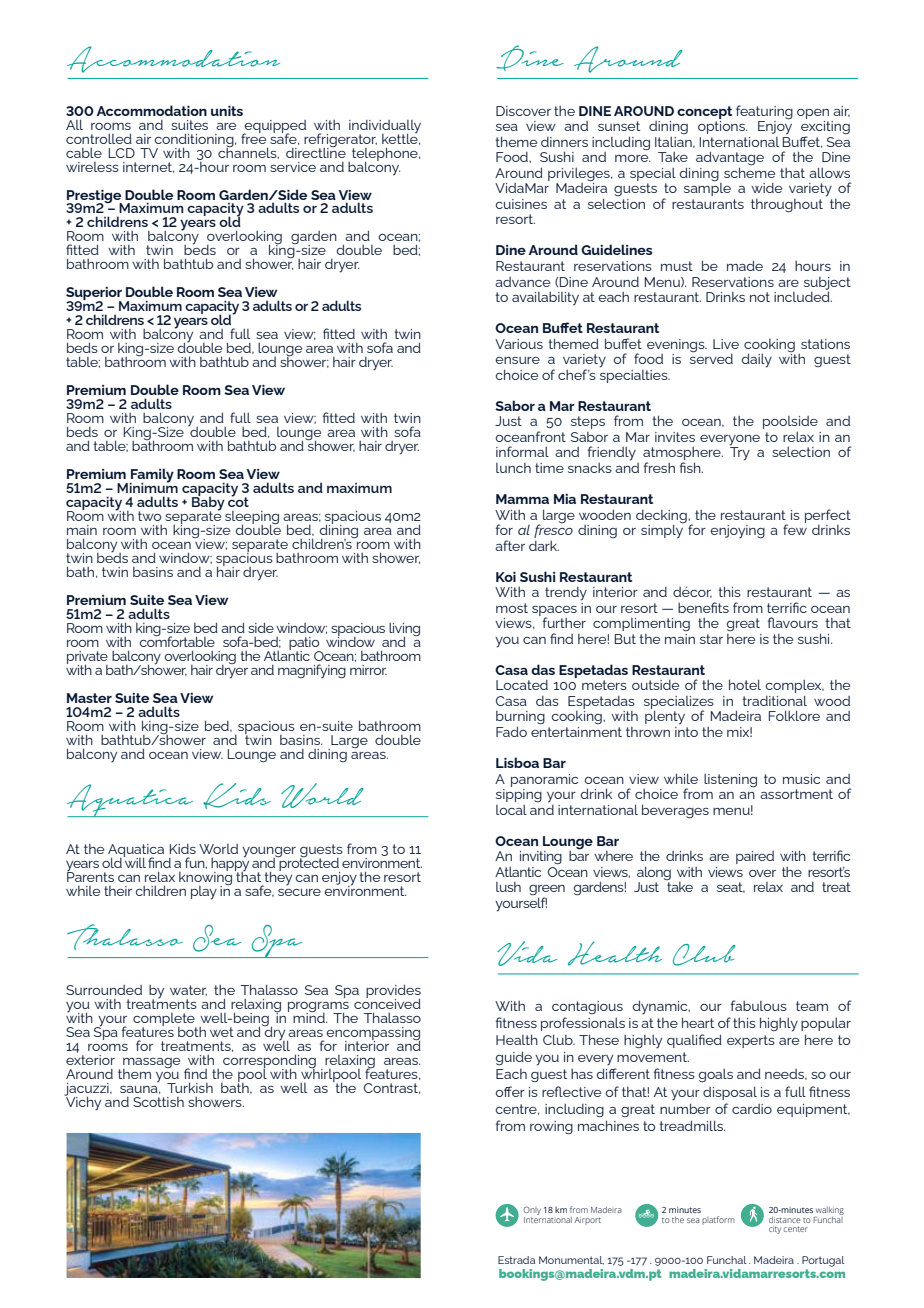  I want to click on individually, so click(385, 127).
